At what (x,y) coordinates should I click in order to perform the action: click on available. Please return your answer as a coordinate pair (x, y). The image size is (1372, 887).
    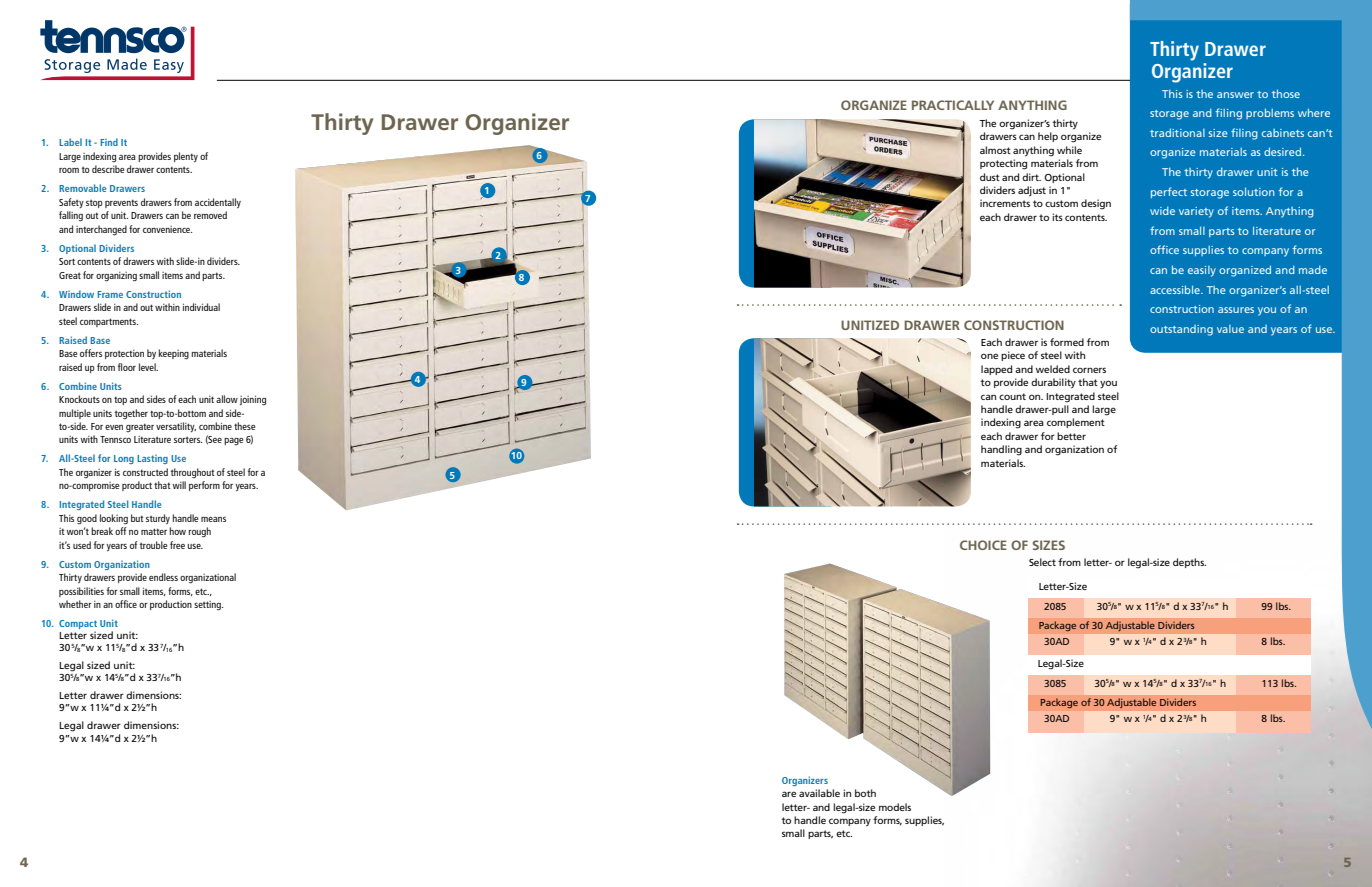
    Looking at the image, I should click on (819, 793).
